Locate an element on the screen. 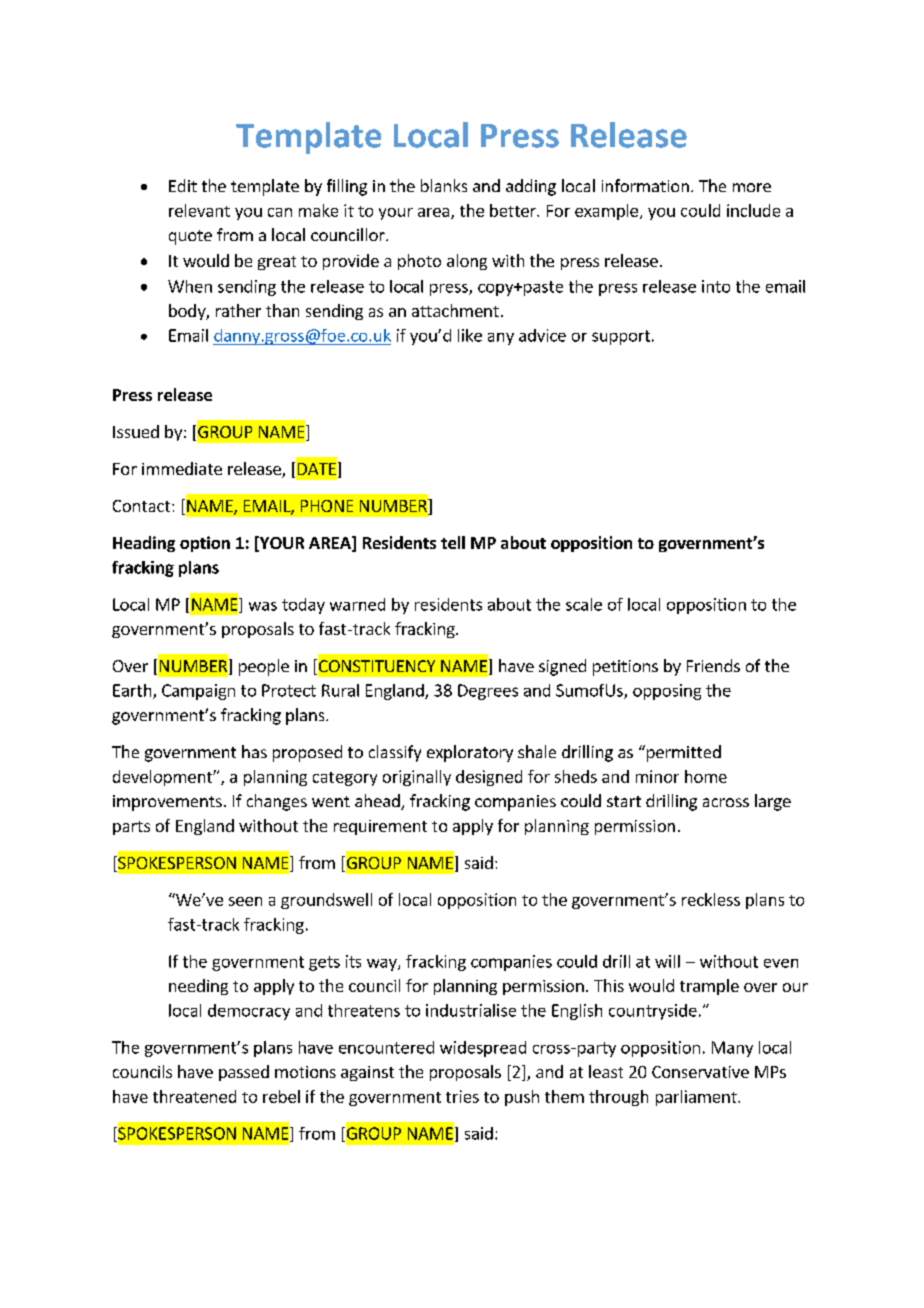  include is located at coordinates (753, 210).
